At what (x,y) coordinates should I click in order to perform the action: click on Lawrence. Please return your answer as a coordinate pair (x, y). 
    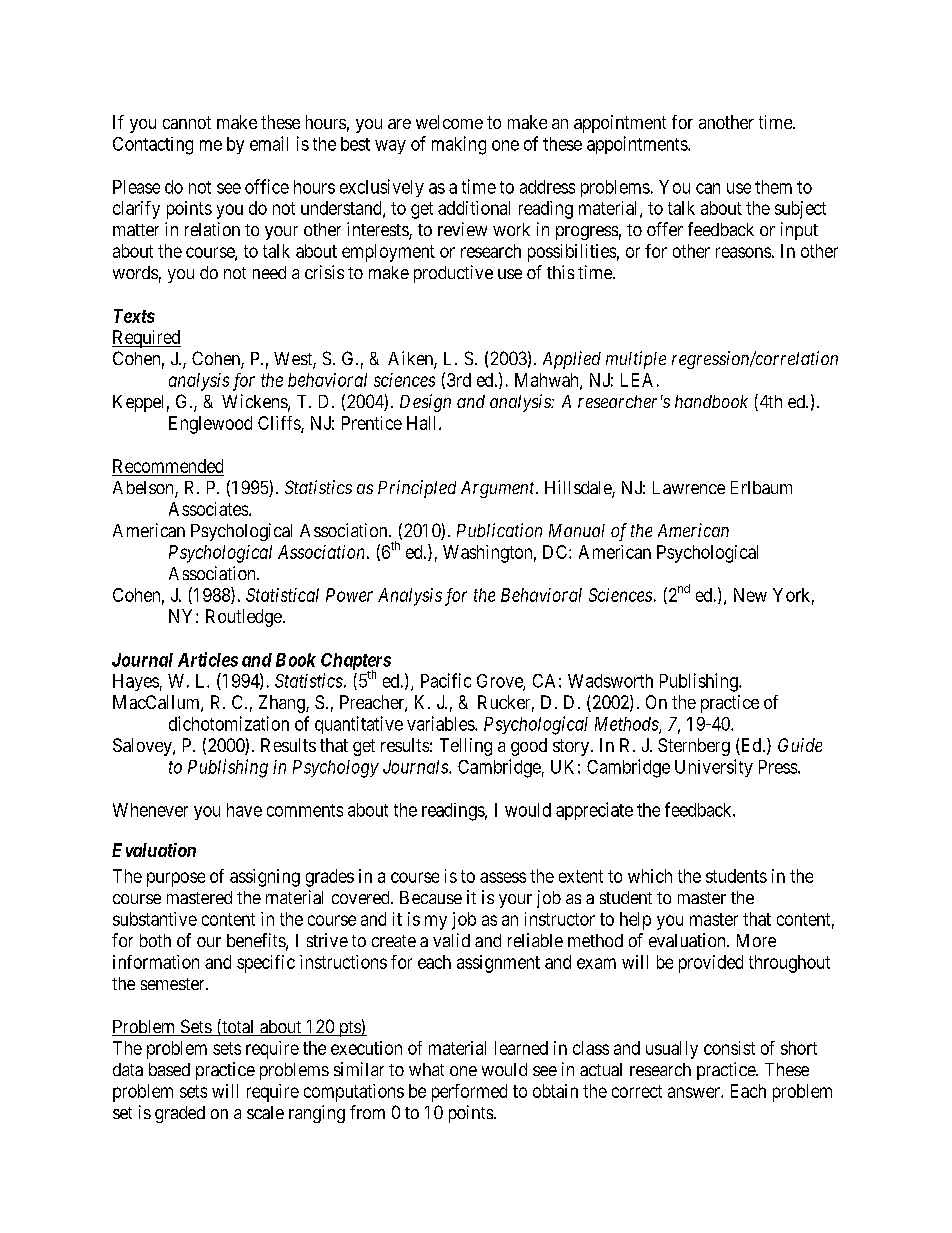
    Looking at the image, I should click on (689, 487).
